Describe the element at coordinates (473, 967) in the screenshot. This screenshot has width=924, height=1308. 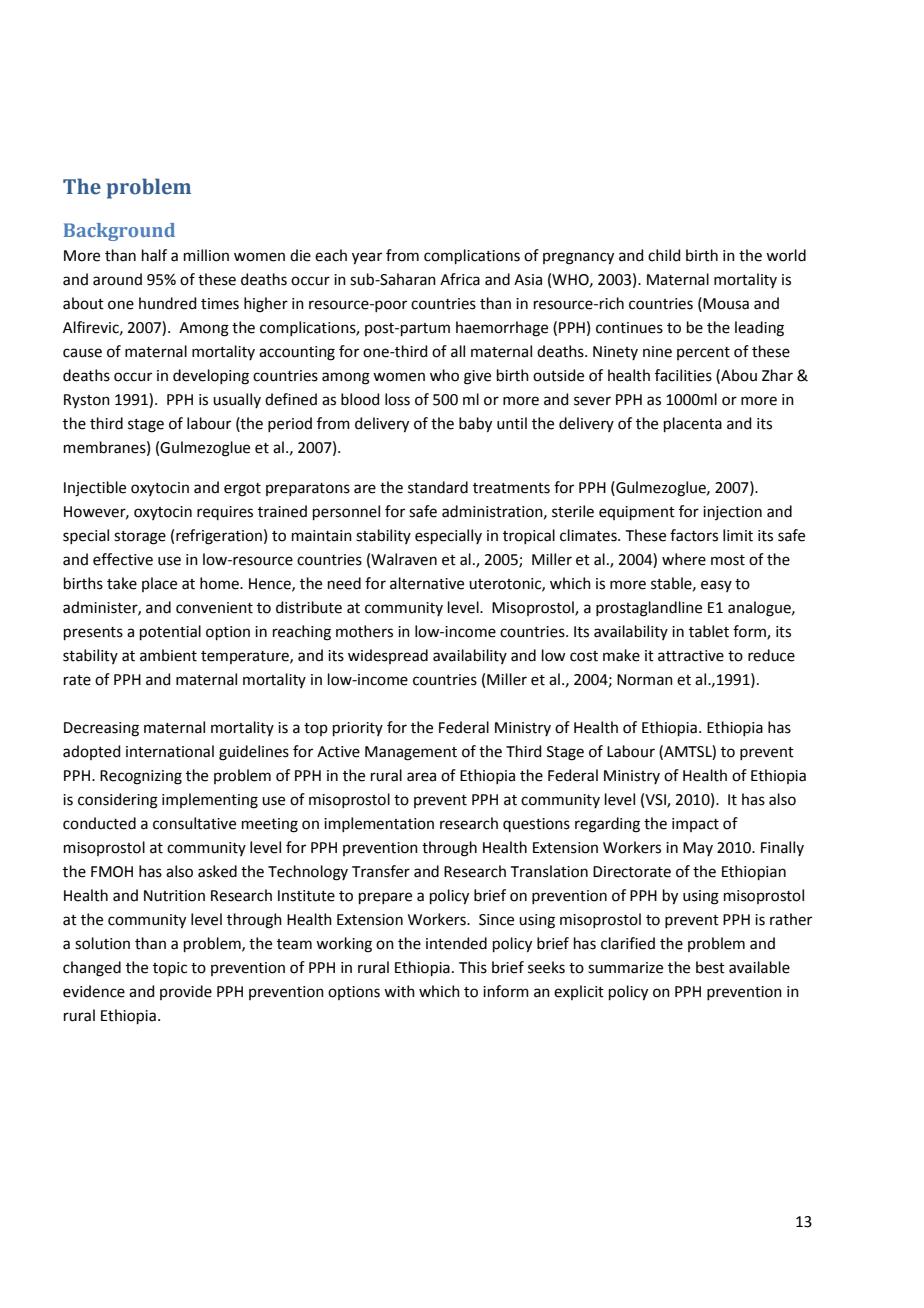
I see `This` at that location.
